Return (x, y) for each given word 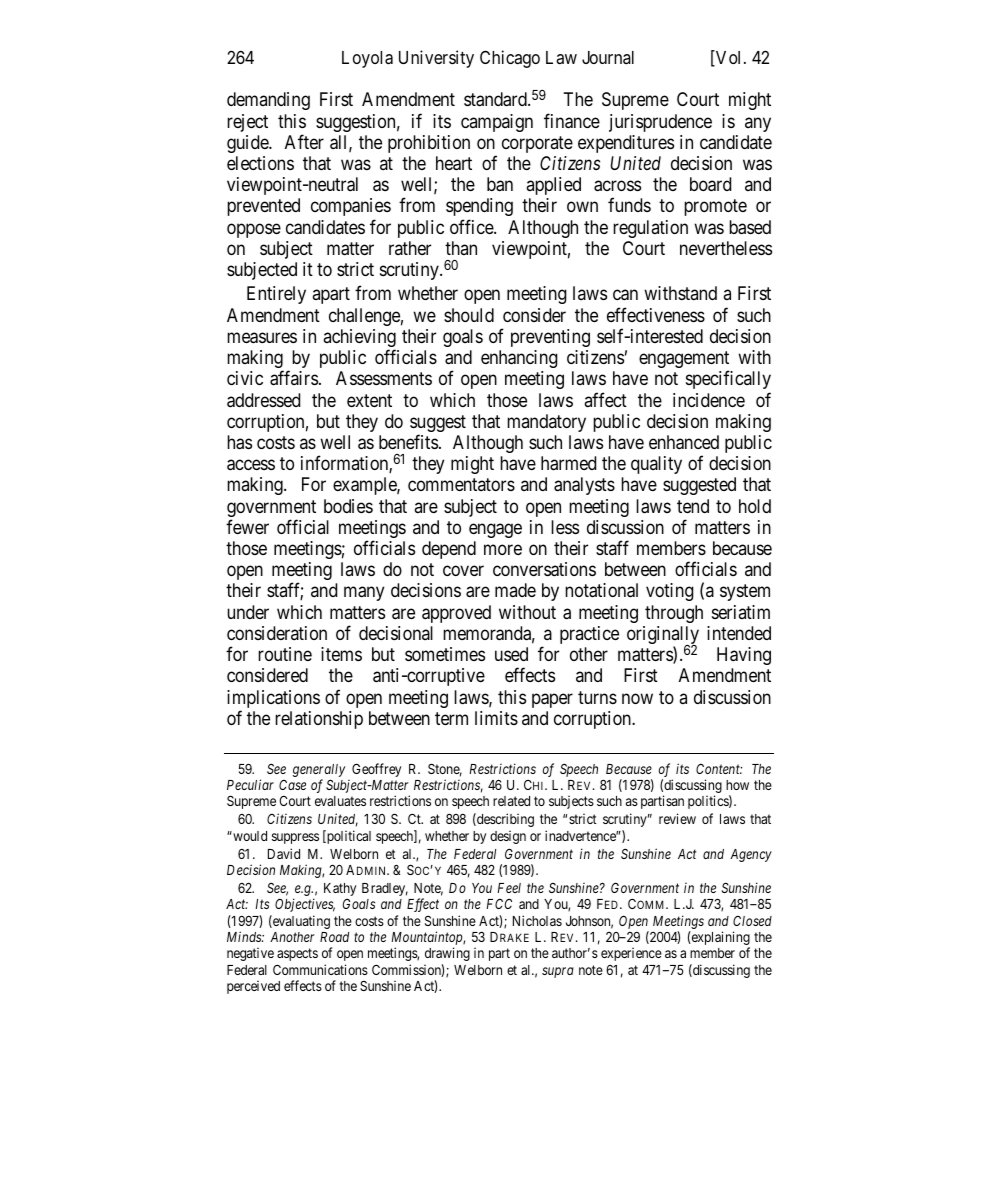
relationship (319, 720)
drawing (447, 954)
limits (496, 718)
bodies (348, 506)
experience (631, 954)
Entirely (276, 295)
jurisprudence (660, 123)
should (469, 315)
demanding (268, 101)
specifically (728, 380)
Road (334, 937)
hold (755, 506)
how (737, 785)
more (503, 549)
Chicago (510, 59)
